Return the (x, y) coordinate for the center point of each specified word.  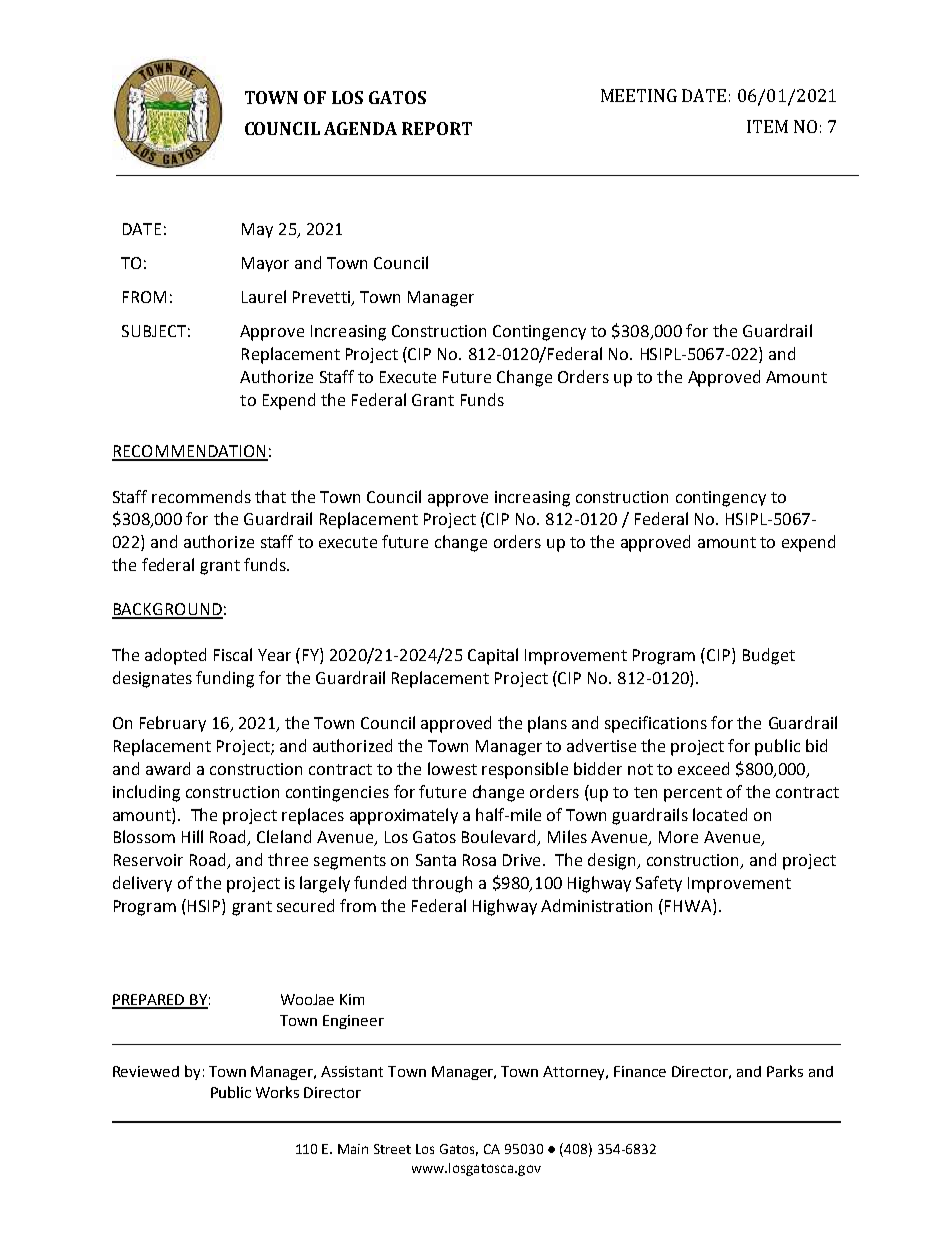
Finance (640, 1071)
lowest (452, 768)
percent (693, 794)
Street (392, 1149)
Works (277, 1092)
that (270, 496)
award (168, 768)
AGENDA (360, 128)
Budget (769, 656)
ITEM (767, 126)
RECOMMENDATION (190, 452)
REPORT (437, 128)
